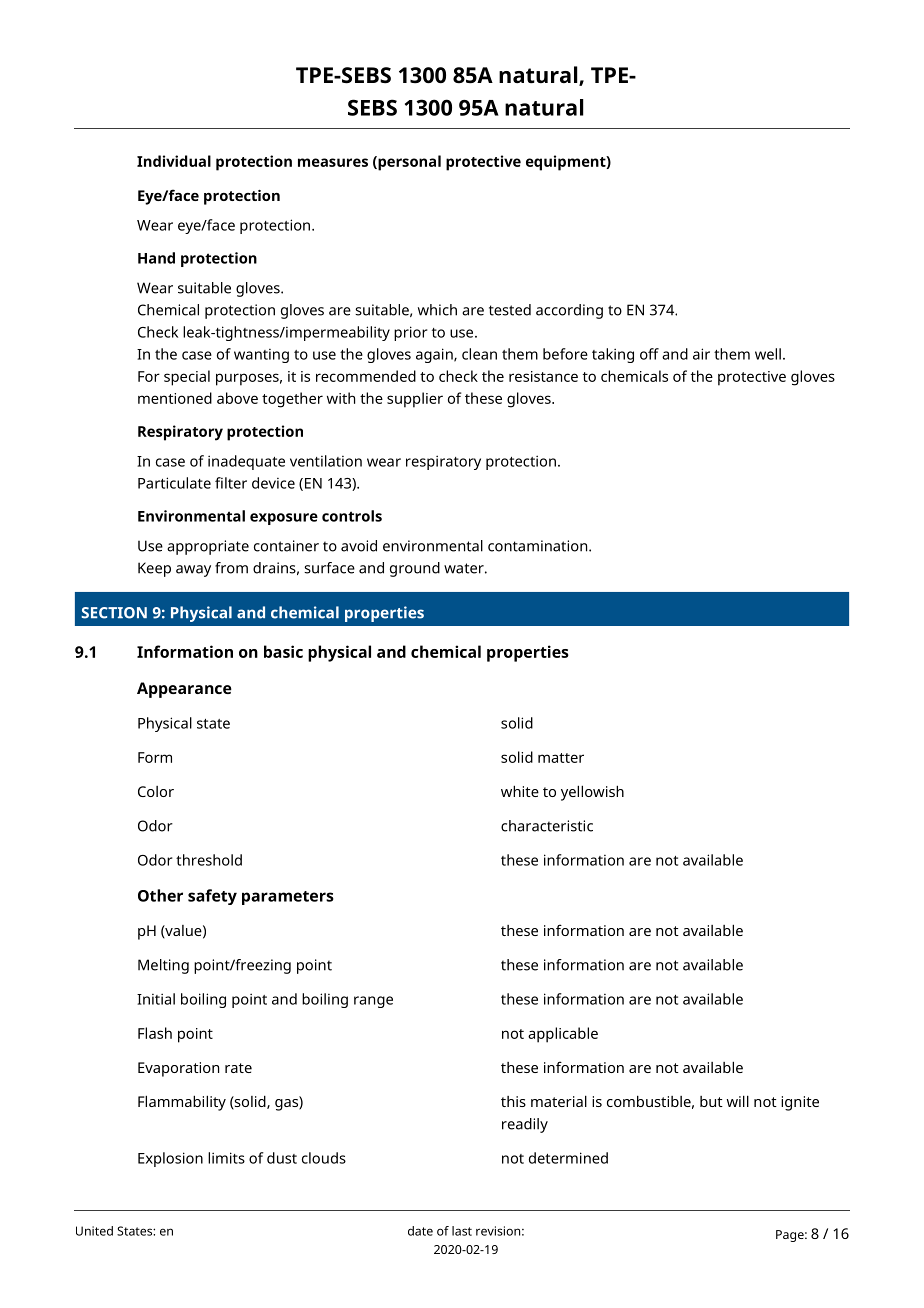 This screenshot has width=924, height=1308. What do you see at coordinates (547, 826) in the screenshot?
I see `characteristic` at bounding box center [547, 826].
